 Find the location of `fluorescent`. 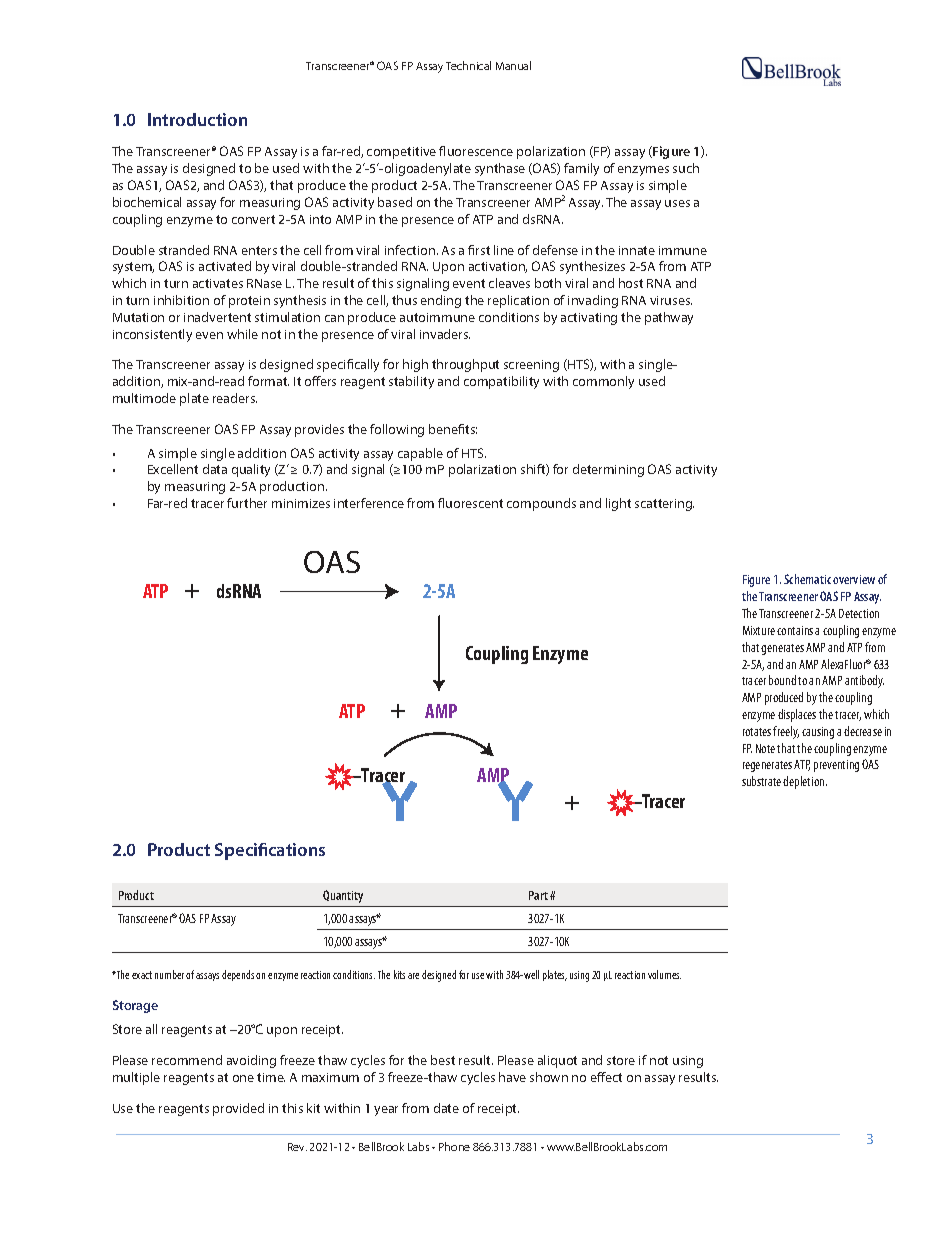

fluorescent is located at coordinates (470, 503).
